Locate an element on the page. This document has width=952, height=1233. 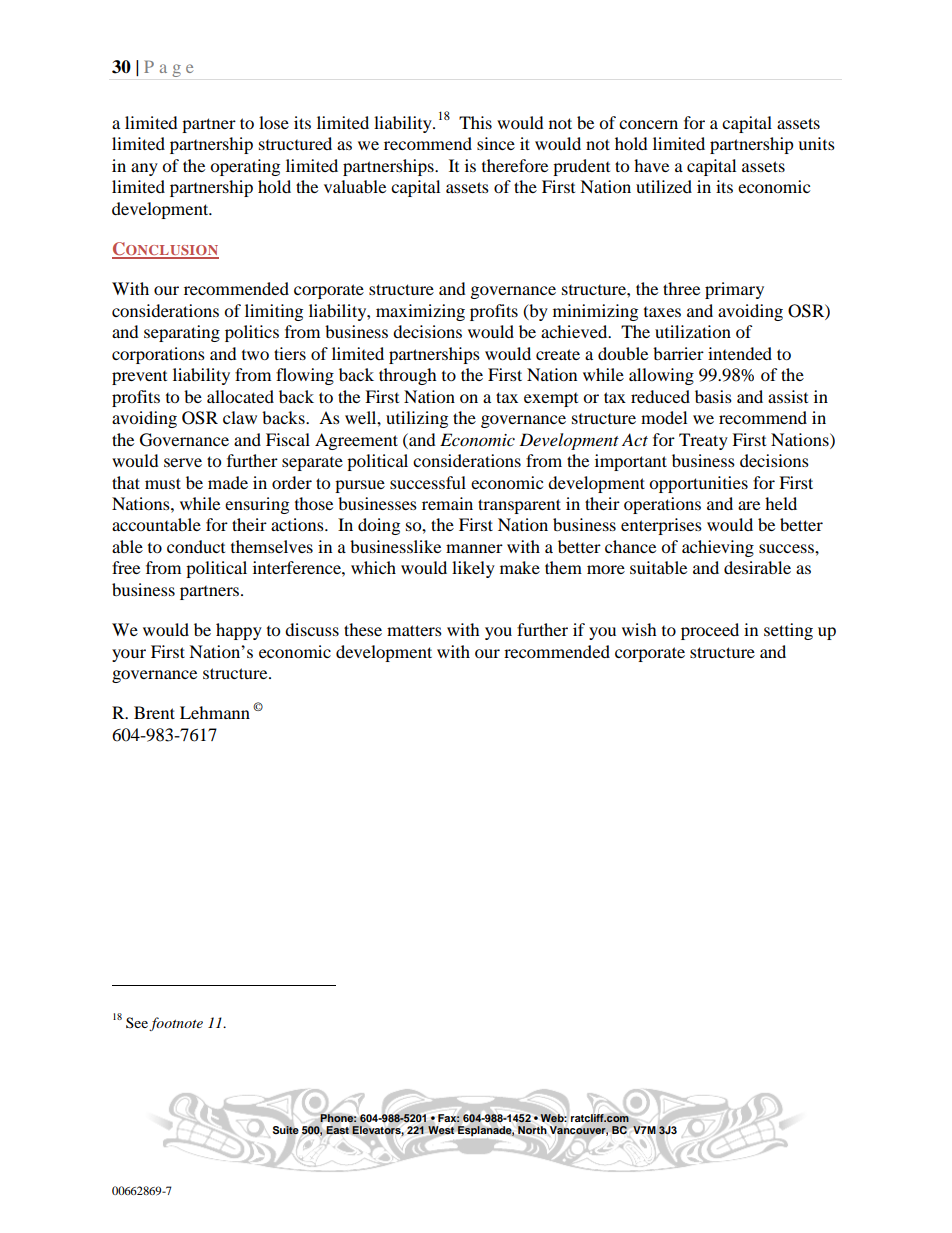
operating is located at coordinates (245, 167).
